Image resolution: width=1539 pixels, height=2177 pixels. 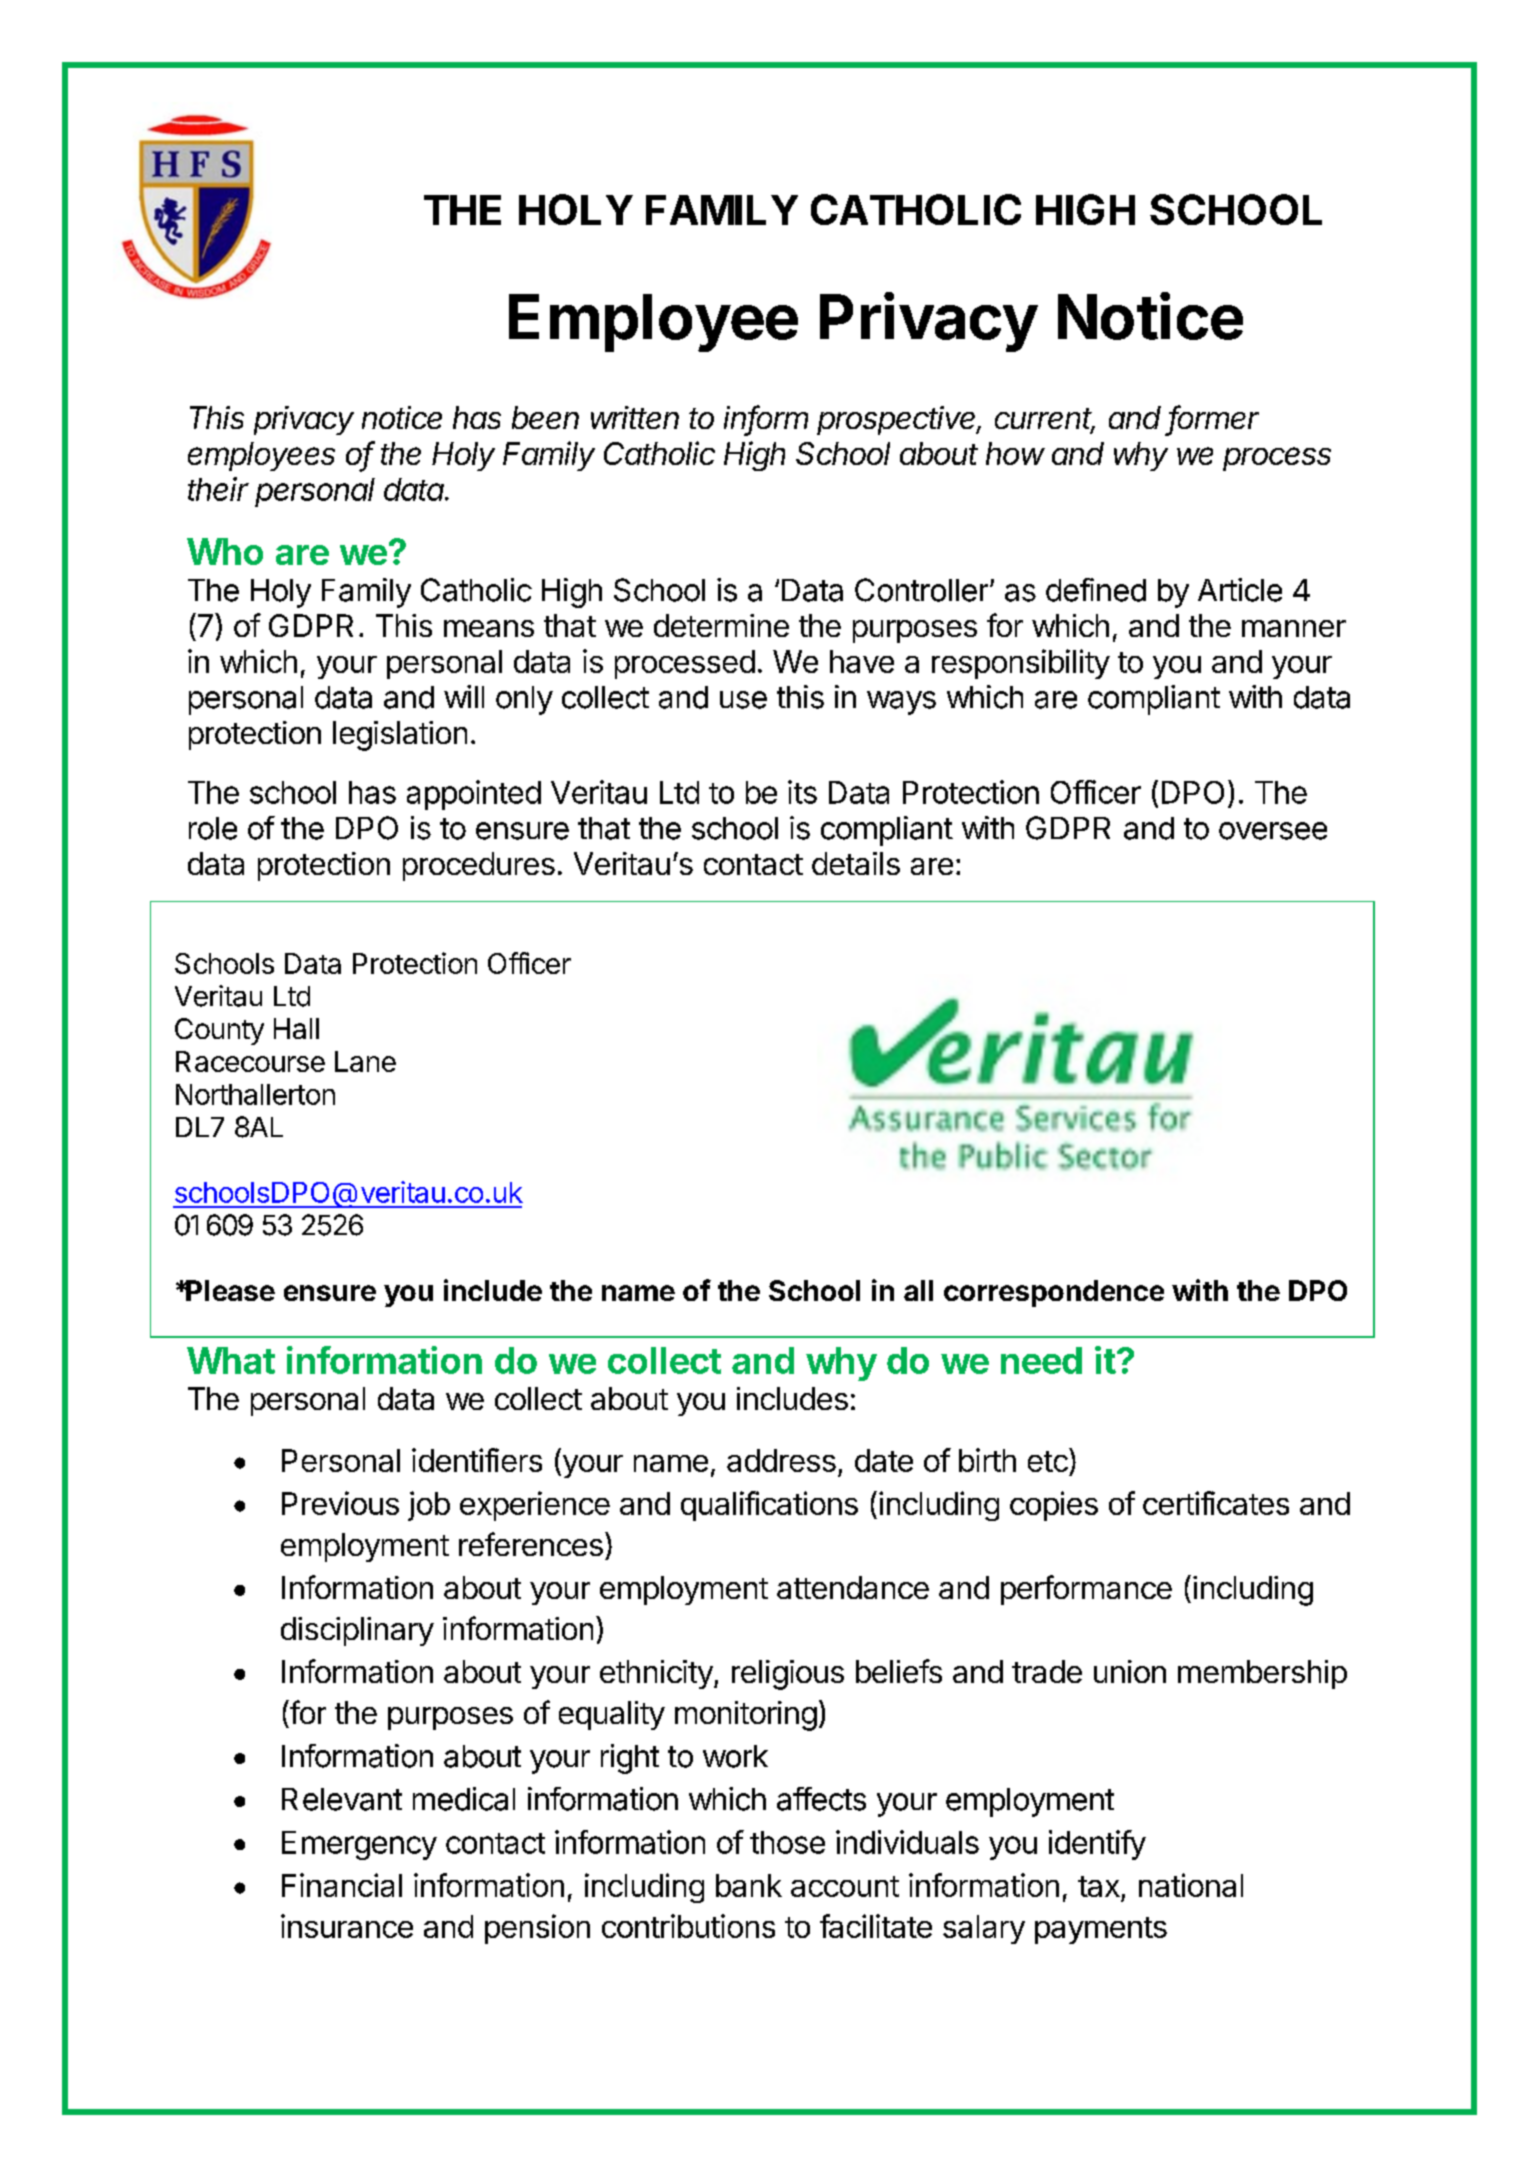 I want to click on disciplinary, so click(x=357, y=1631).
